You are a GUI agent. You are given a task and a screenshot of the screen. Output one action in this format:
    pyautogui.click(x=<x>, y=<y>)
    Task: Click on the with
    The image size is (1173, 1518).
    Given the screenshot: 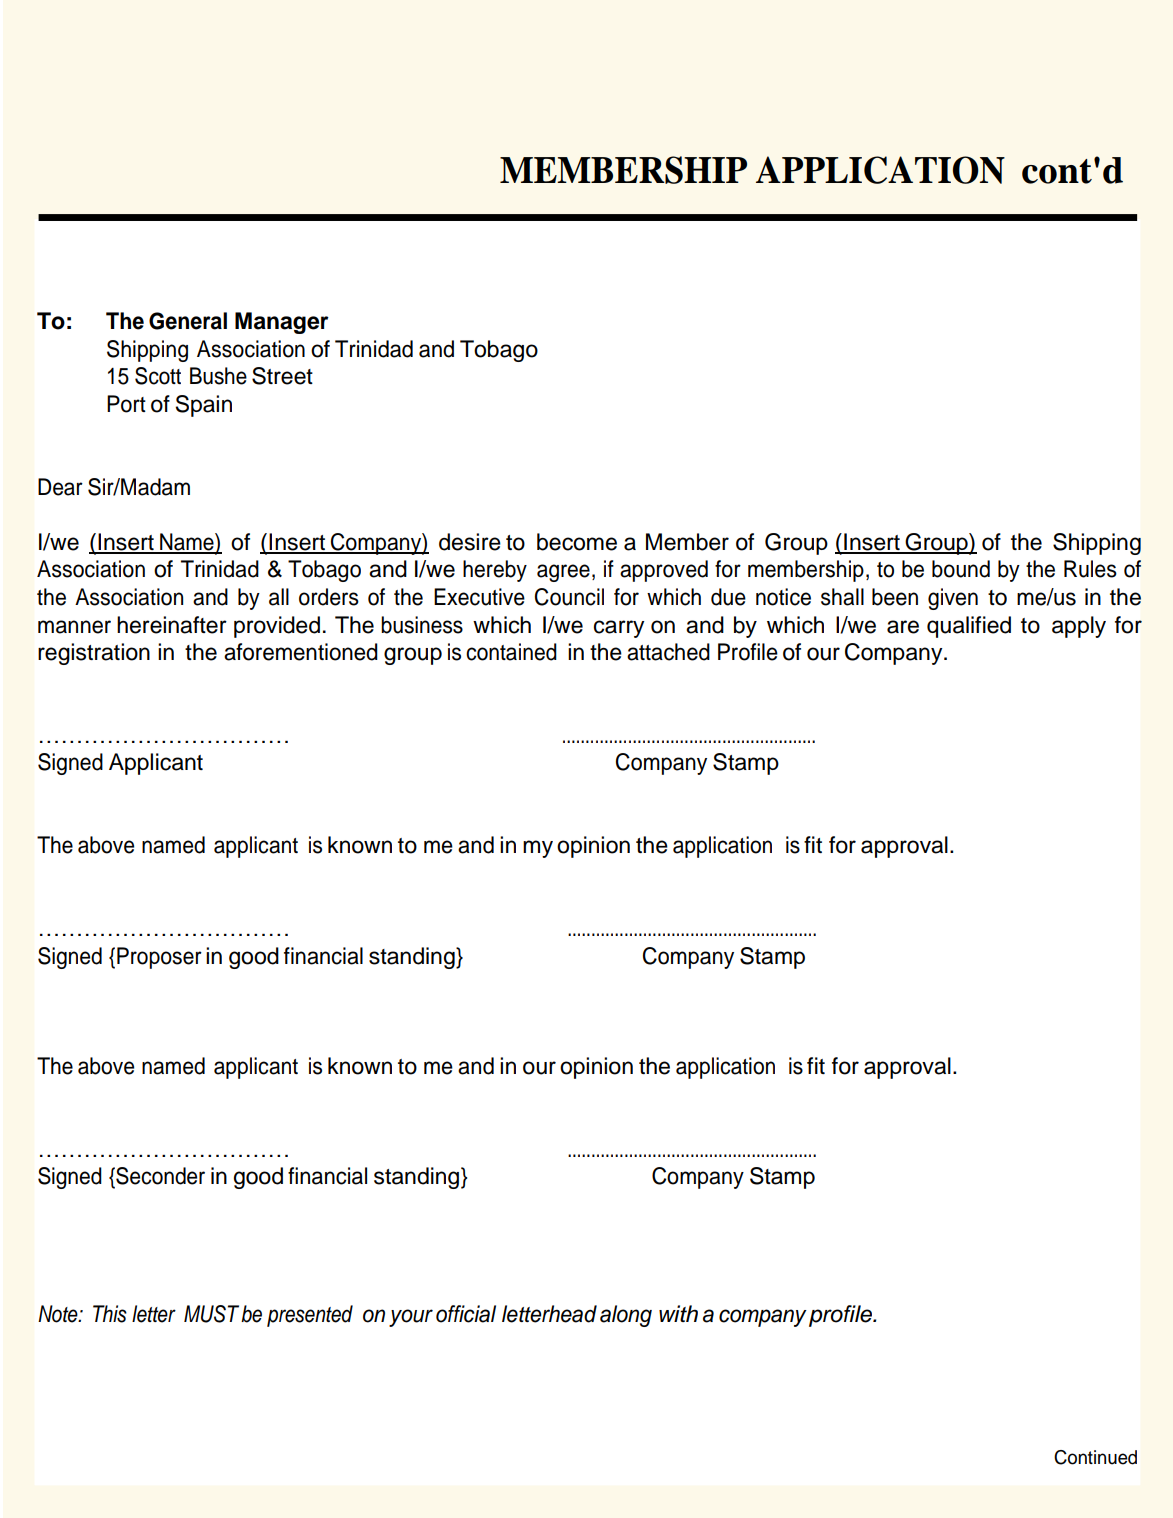 What is the action you would take?
    pyautogui.click(x=678, y=1313)
